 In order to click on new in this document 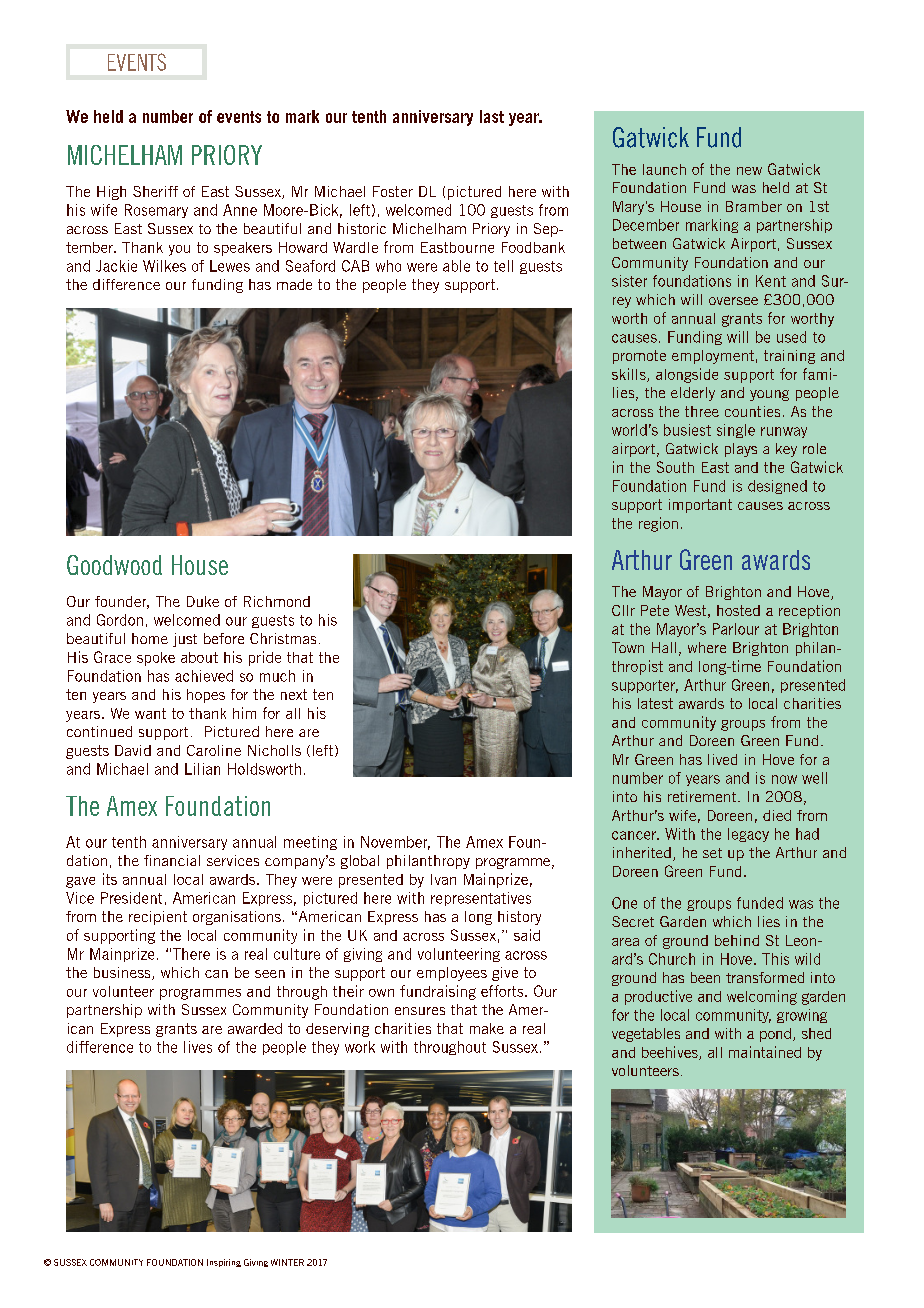, I will do `click(749, 171)`.
